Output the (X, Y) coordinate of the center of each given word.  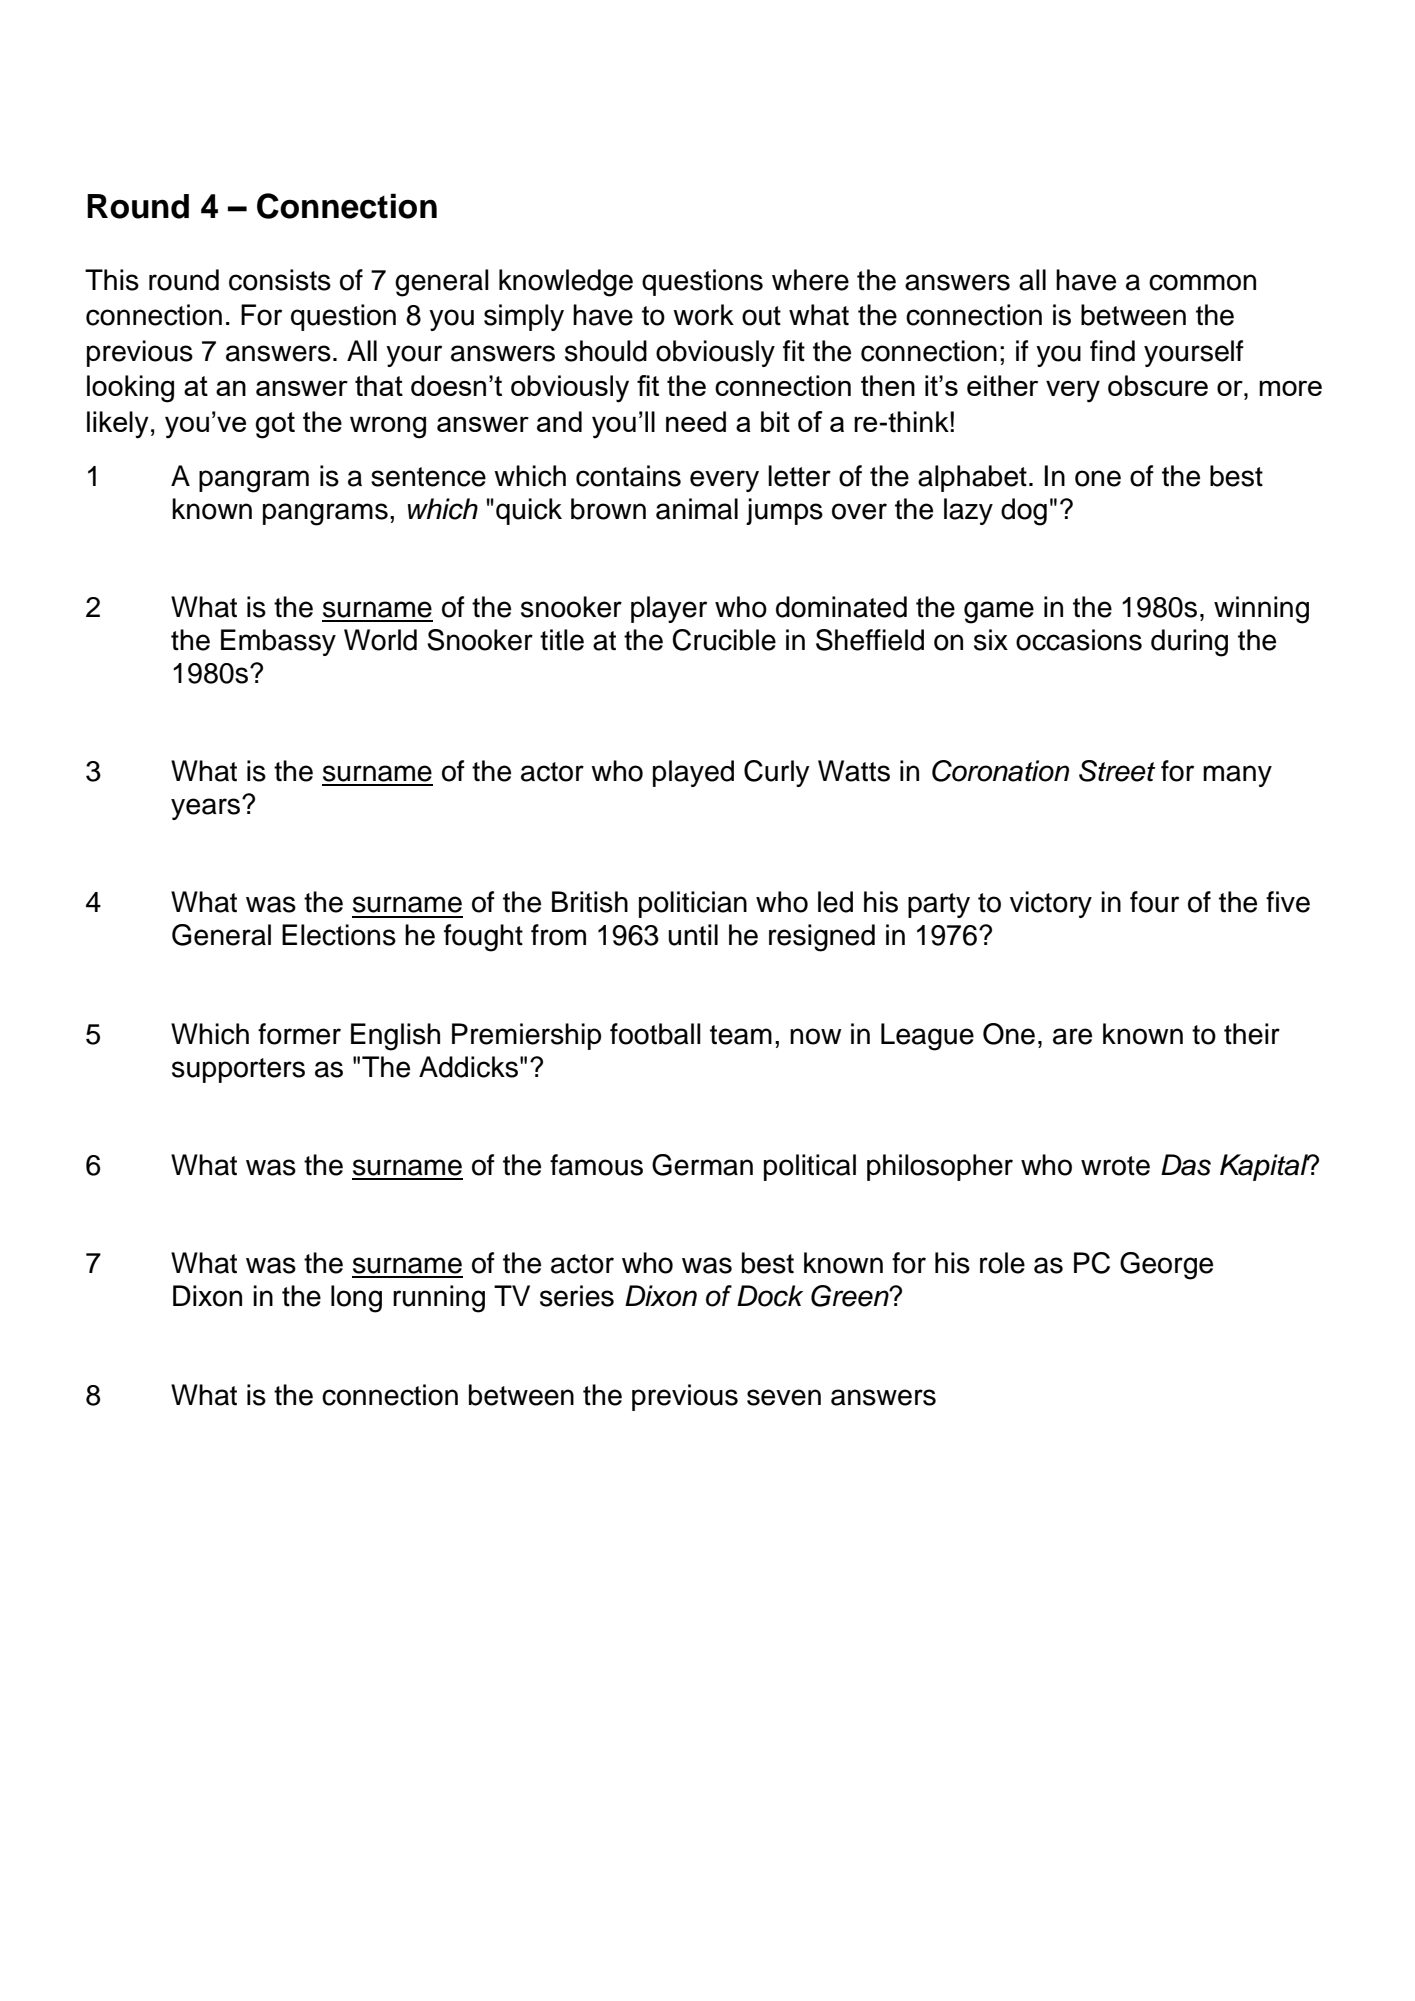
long (356, 1299)
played (693, 773)
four (1154, 902)
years (207, 808)
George (1166, 1266)
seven (784, 1397)
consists (280, 280)
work (703, 315)
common (1202, 282)
